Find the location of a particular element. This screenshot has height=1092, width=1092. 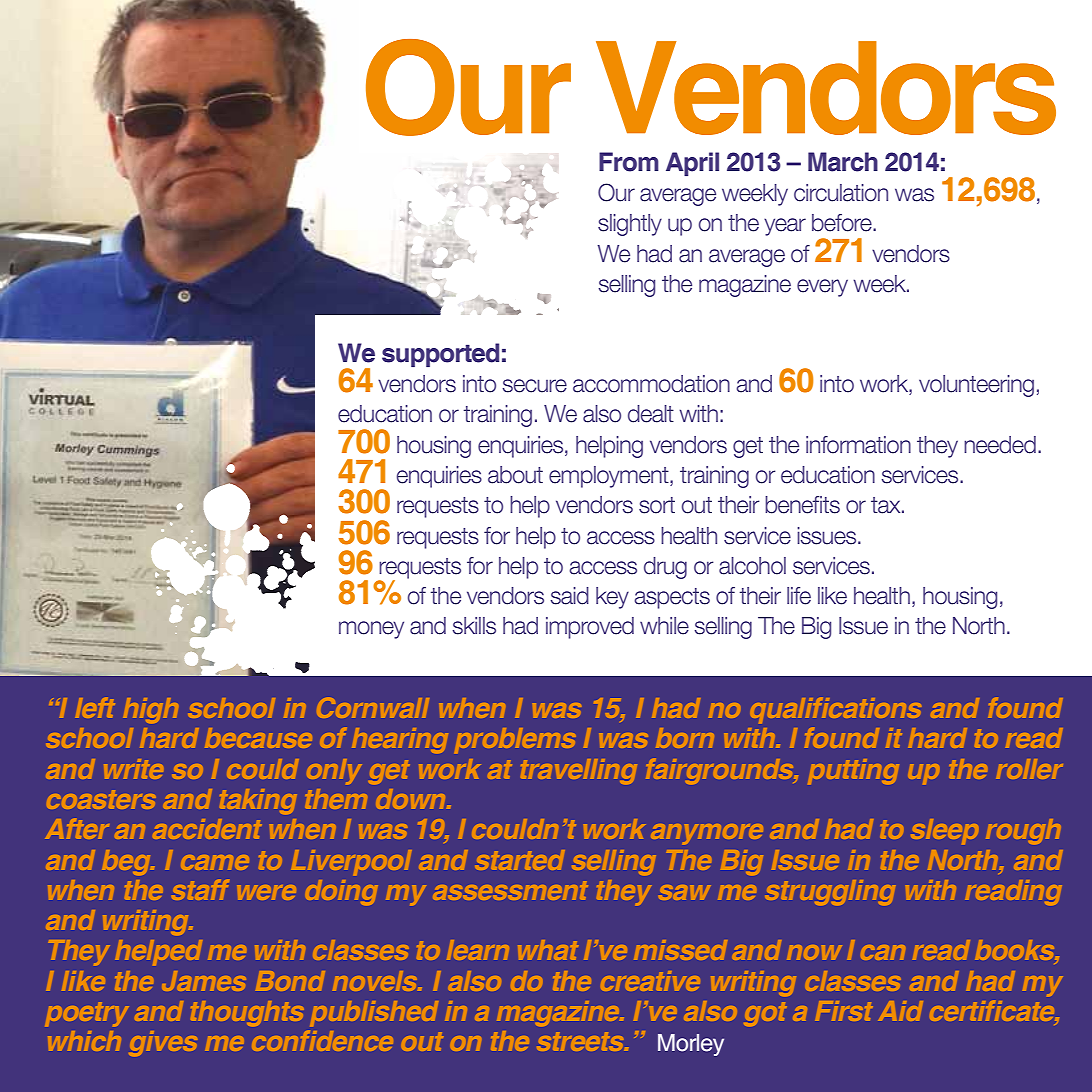

Morley is located at coordinates (691, 1045).
